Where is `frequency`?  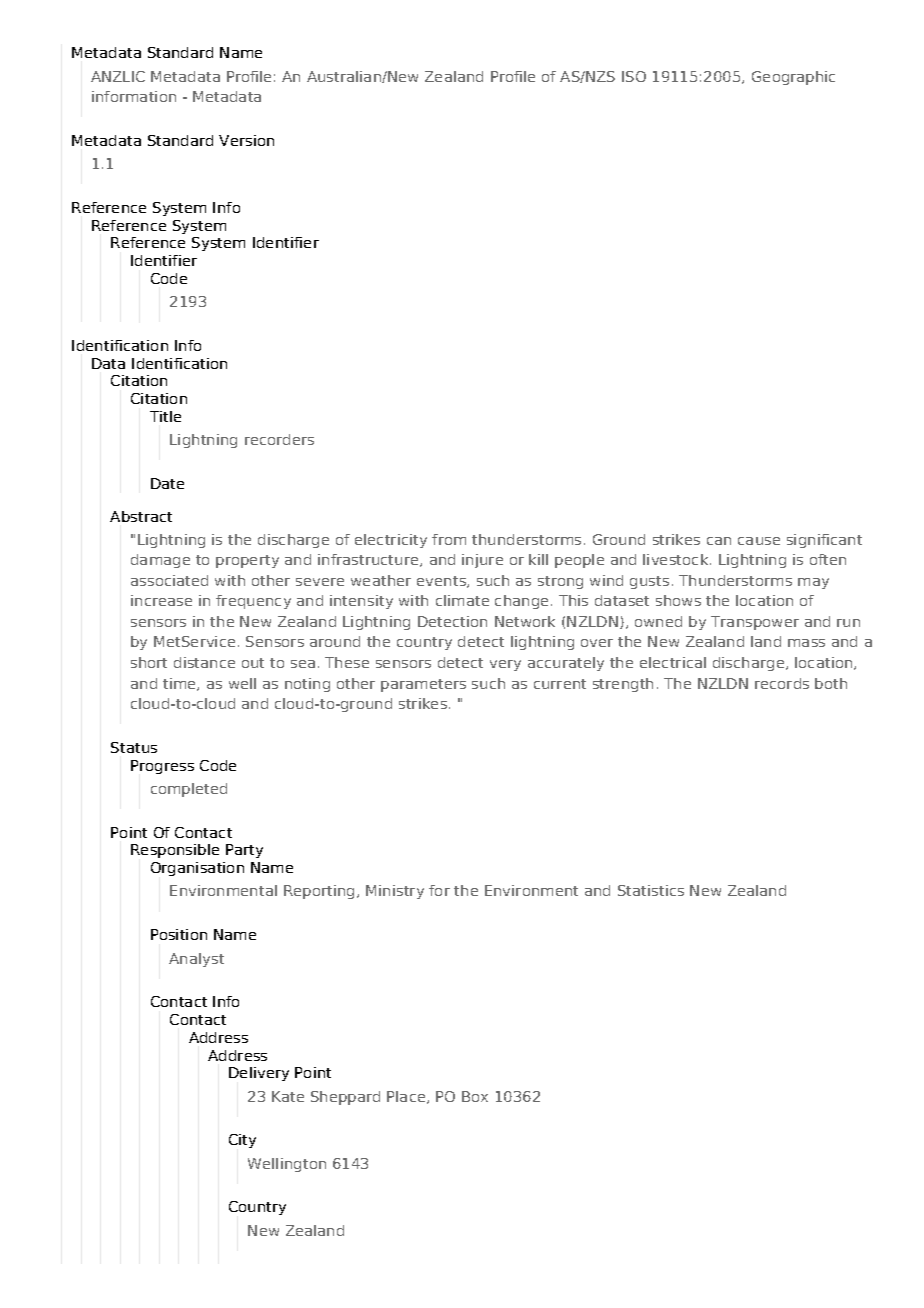
frequency is located at coordinates (253, 602).
